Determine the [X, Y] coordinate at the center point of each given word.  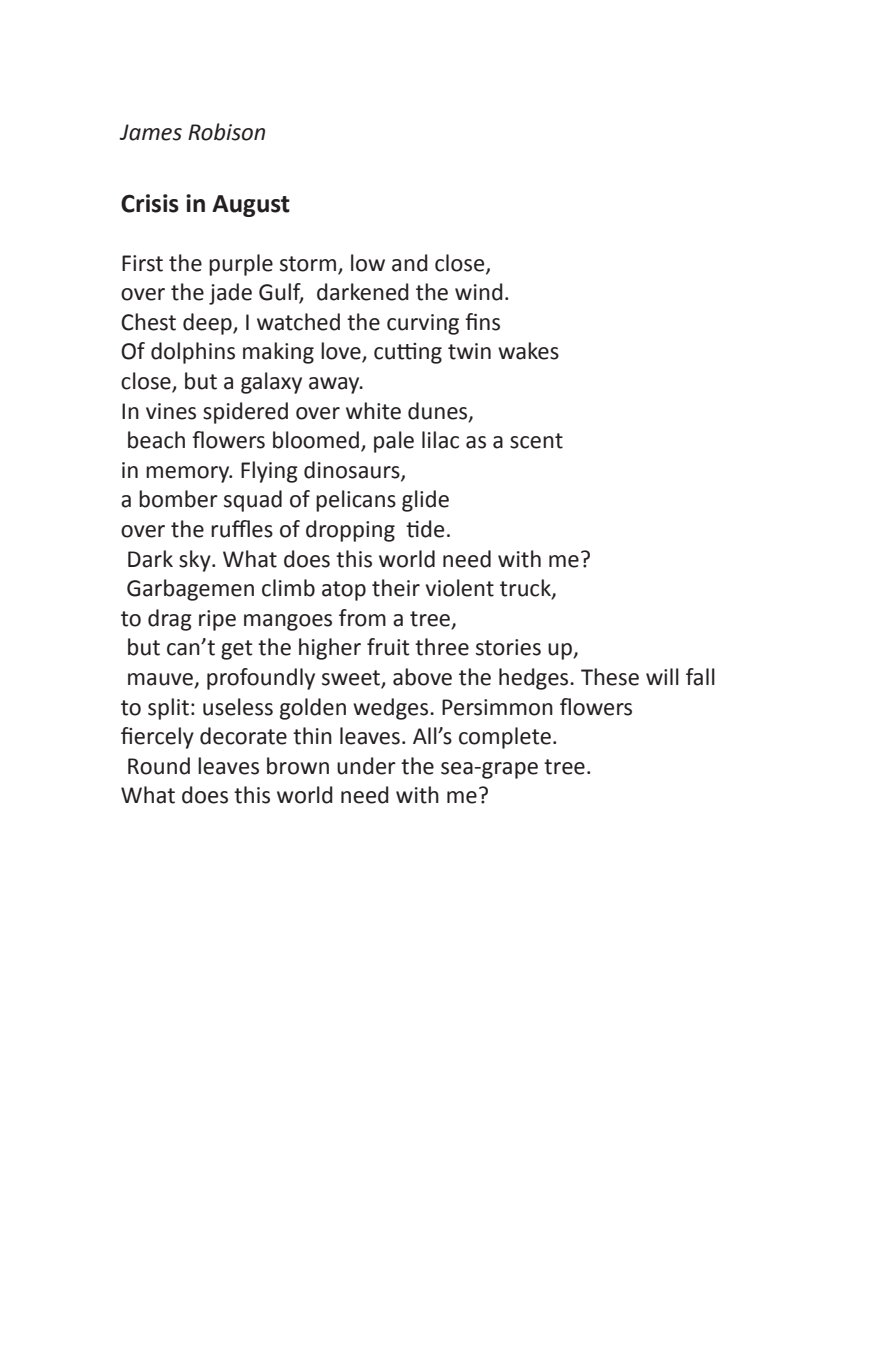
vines [171, 411]
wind [479, 292]
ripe [217, 620]
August [251, 206]
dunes [439, 411]
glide [425, 501]
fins [482, 322]
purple [241, 265]
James [150, 132]
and [410, 263]
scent [536, 441]
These [610, 677]
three [442, 647]
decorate [243, 736]
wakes [528, 351]
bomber [178, 499]
